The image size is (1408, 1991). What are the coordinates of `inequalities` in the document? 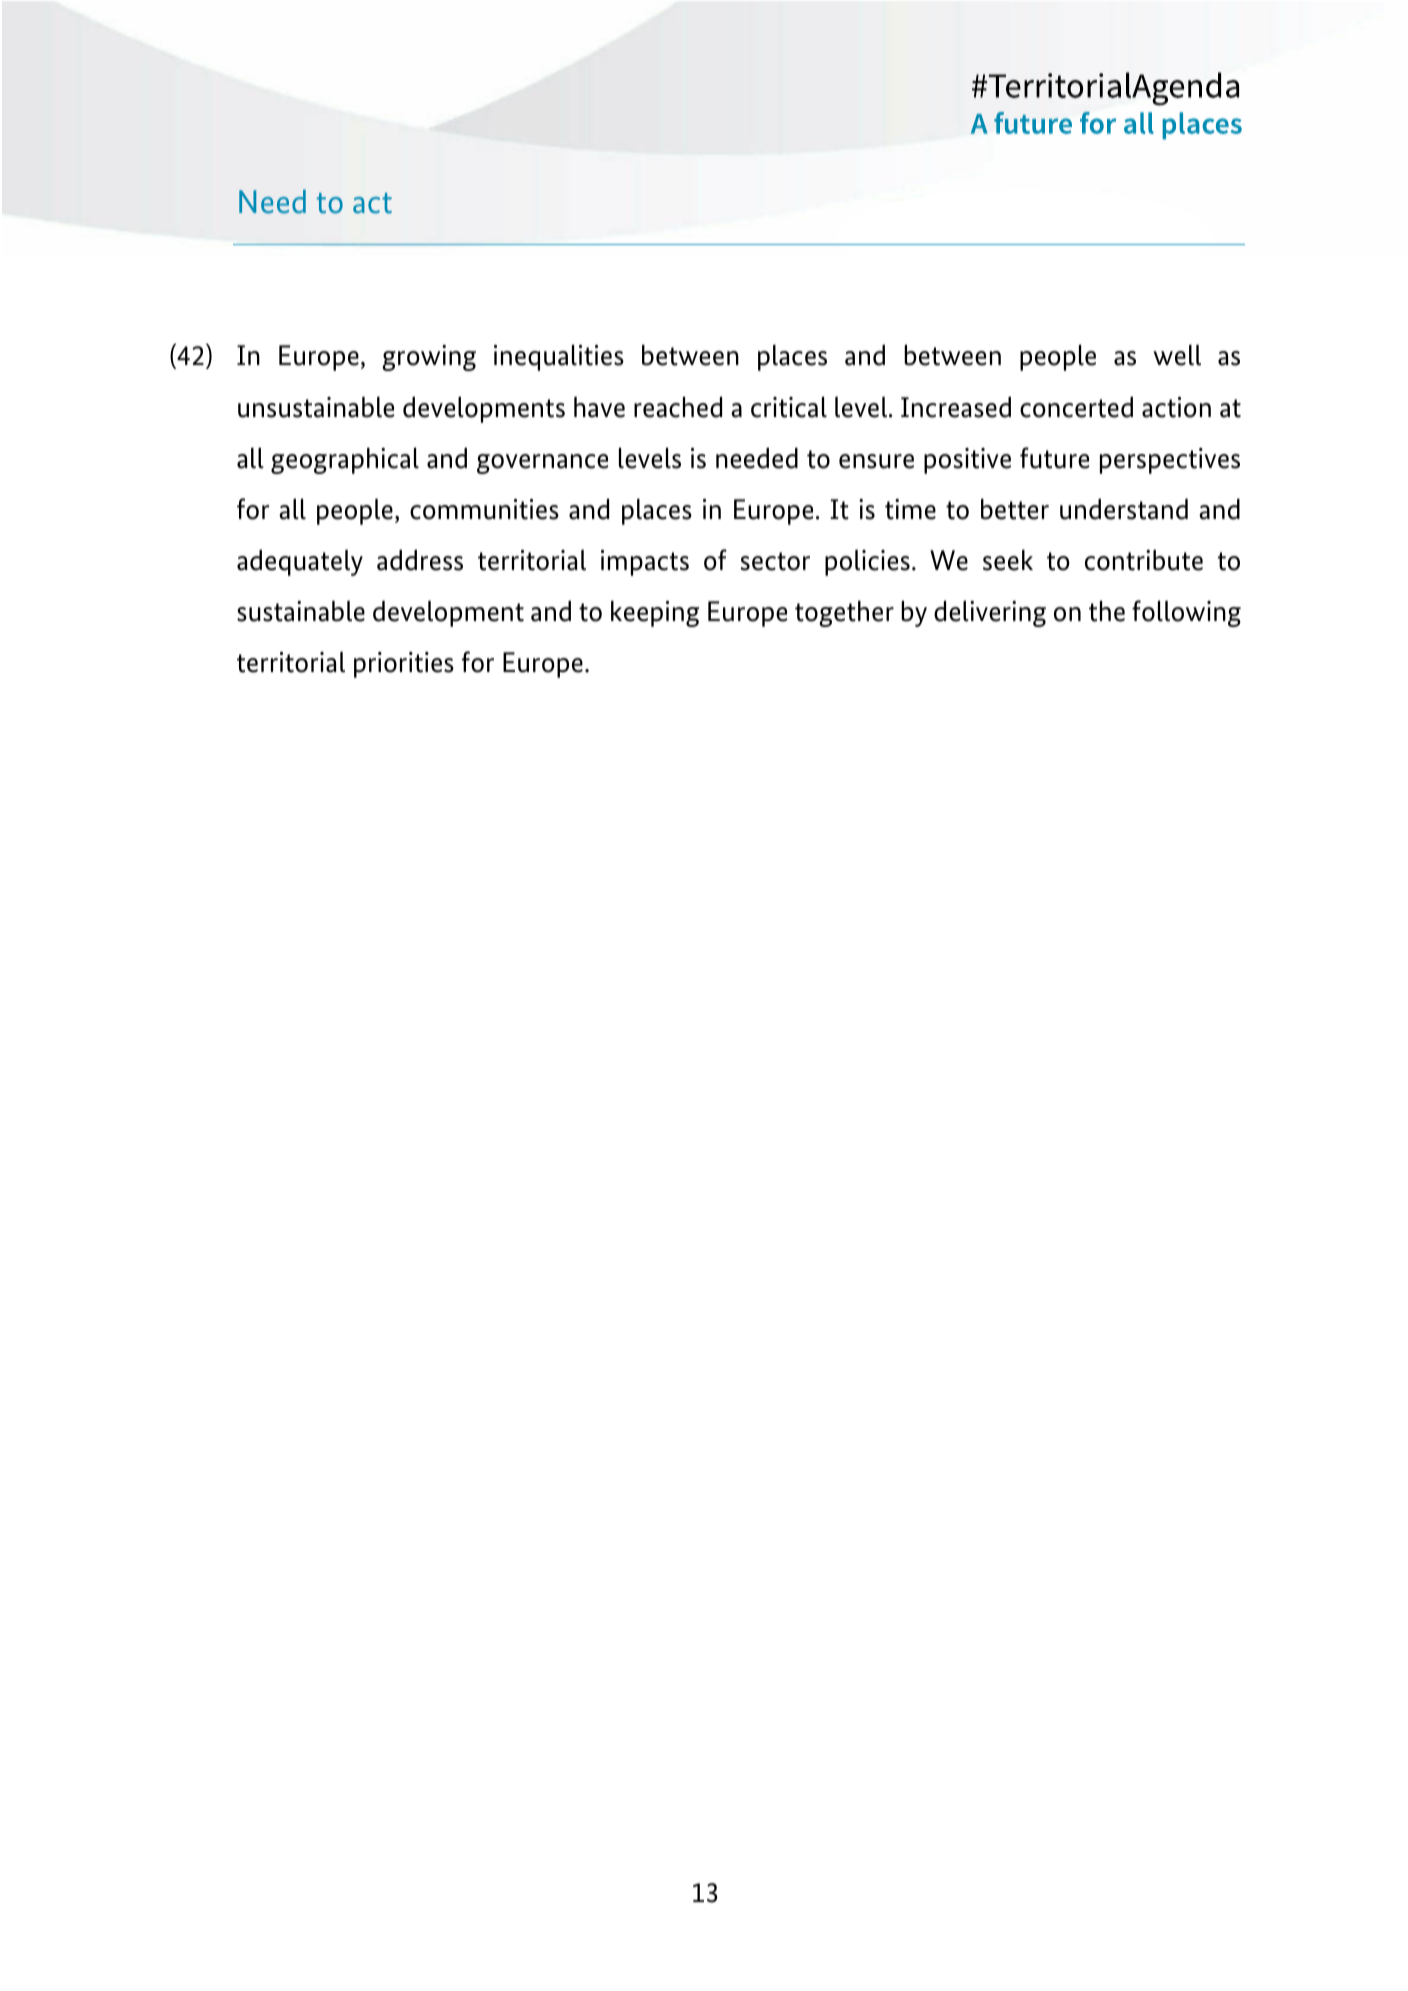 It's located at (559, 357).
